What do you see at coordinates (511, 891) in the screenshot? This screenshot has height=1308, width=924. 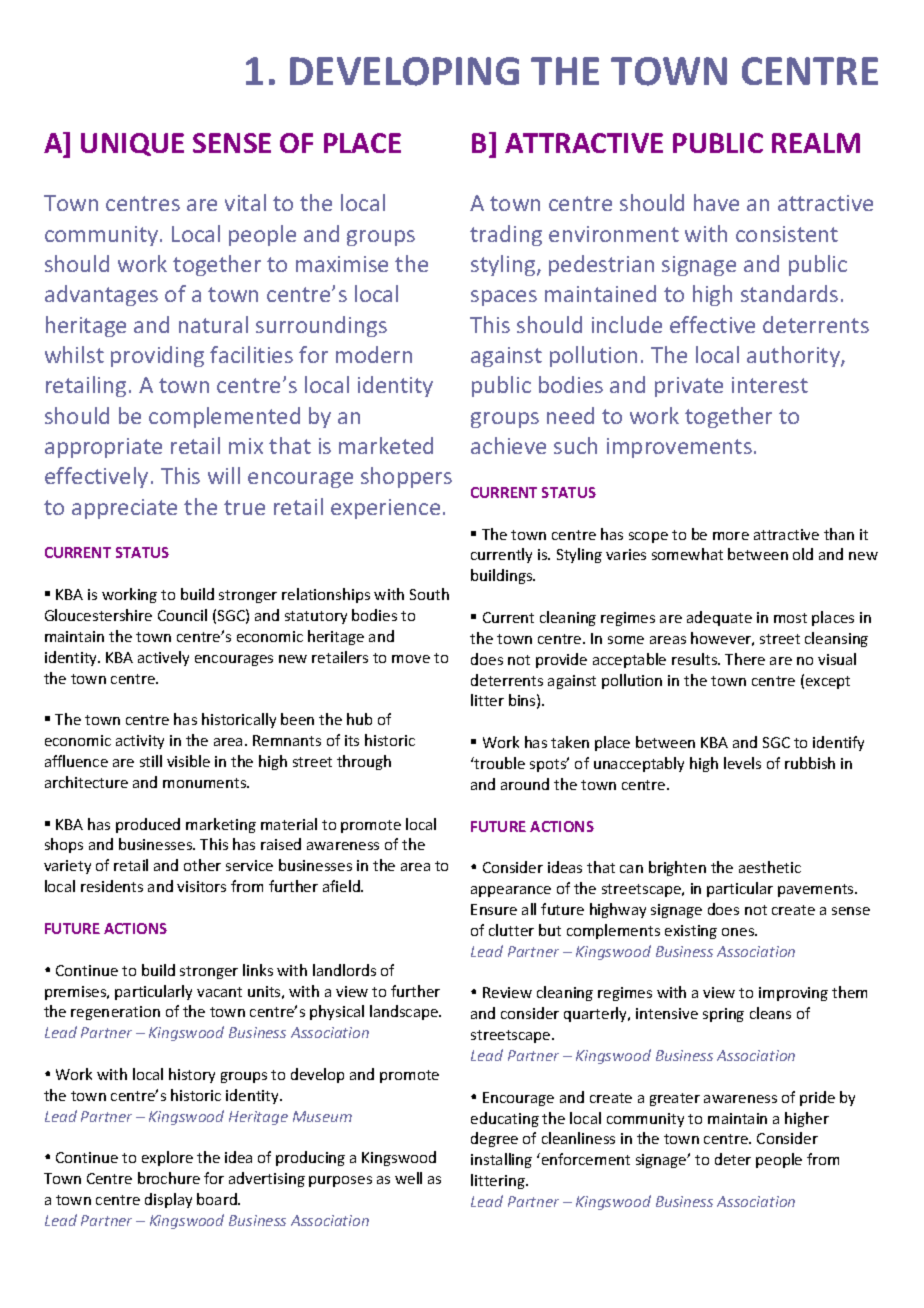 I see `appearance` at bounding box center [511, 891].
